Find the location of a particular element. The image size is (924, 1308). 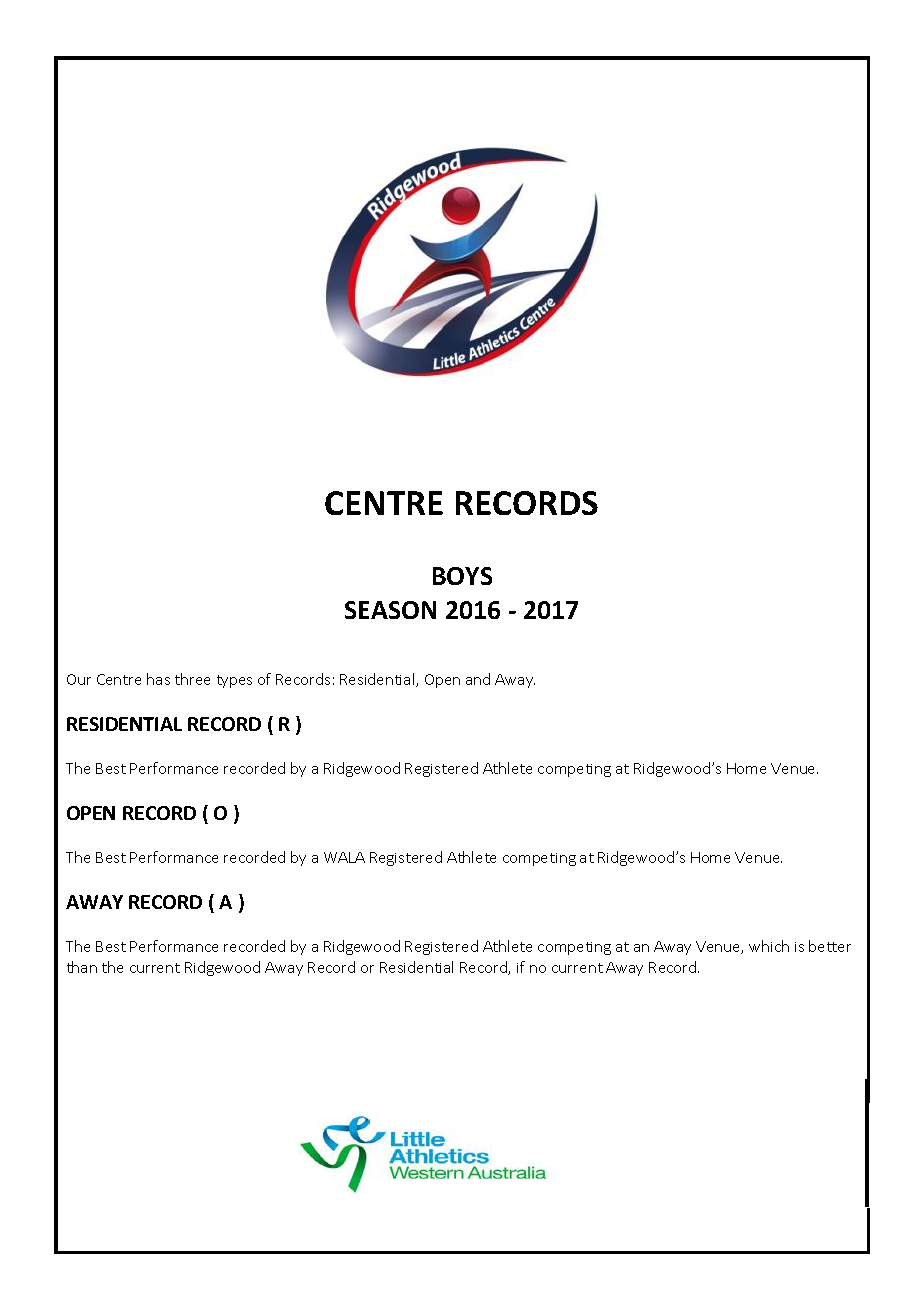

WALA is located at coordinates (344, 857).
